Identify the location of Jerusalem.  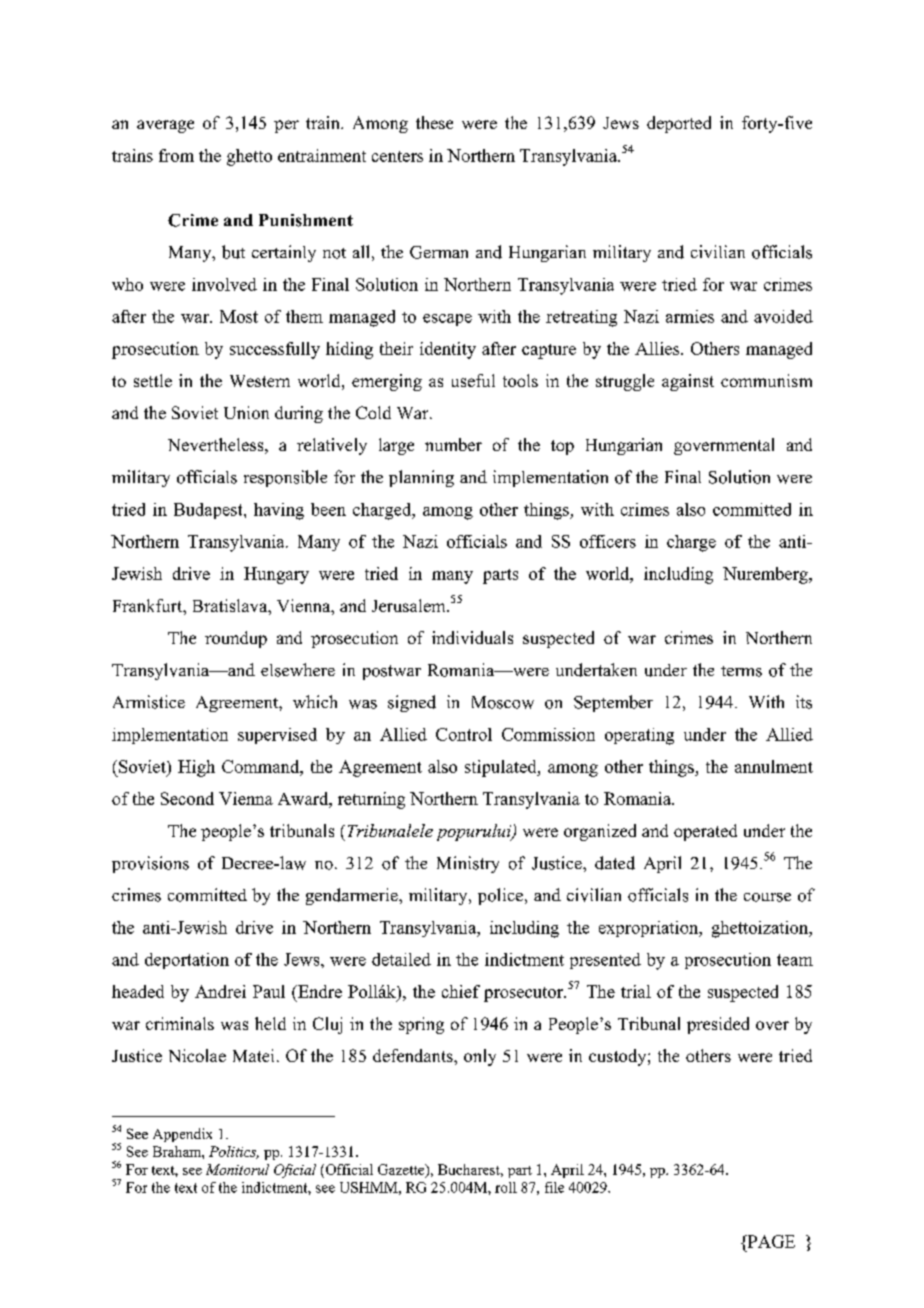
(410, 605).
